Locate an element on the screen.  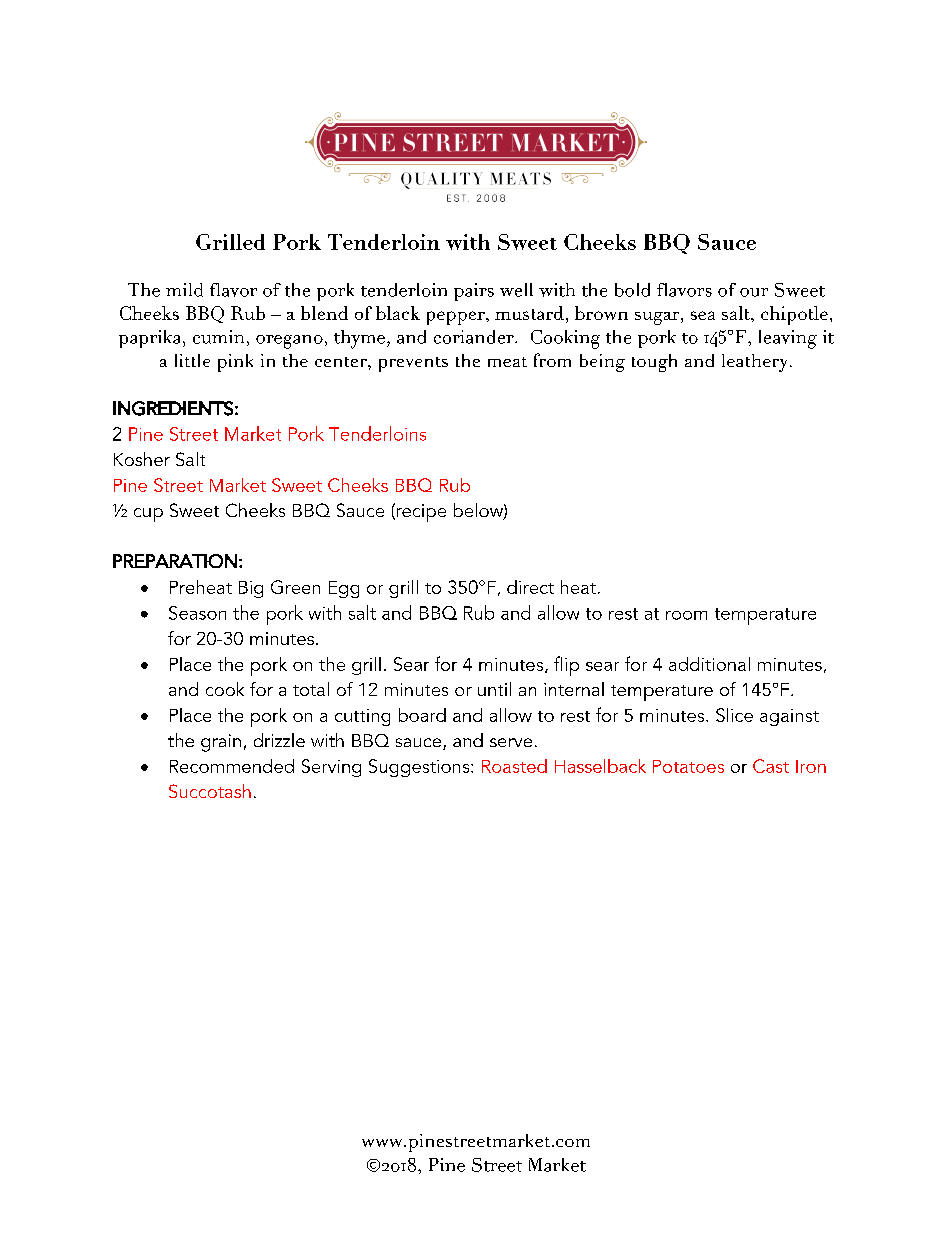
direct is located at coordinates (530, 587).
